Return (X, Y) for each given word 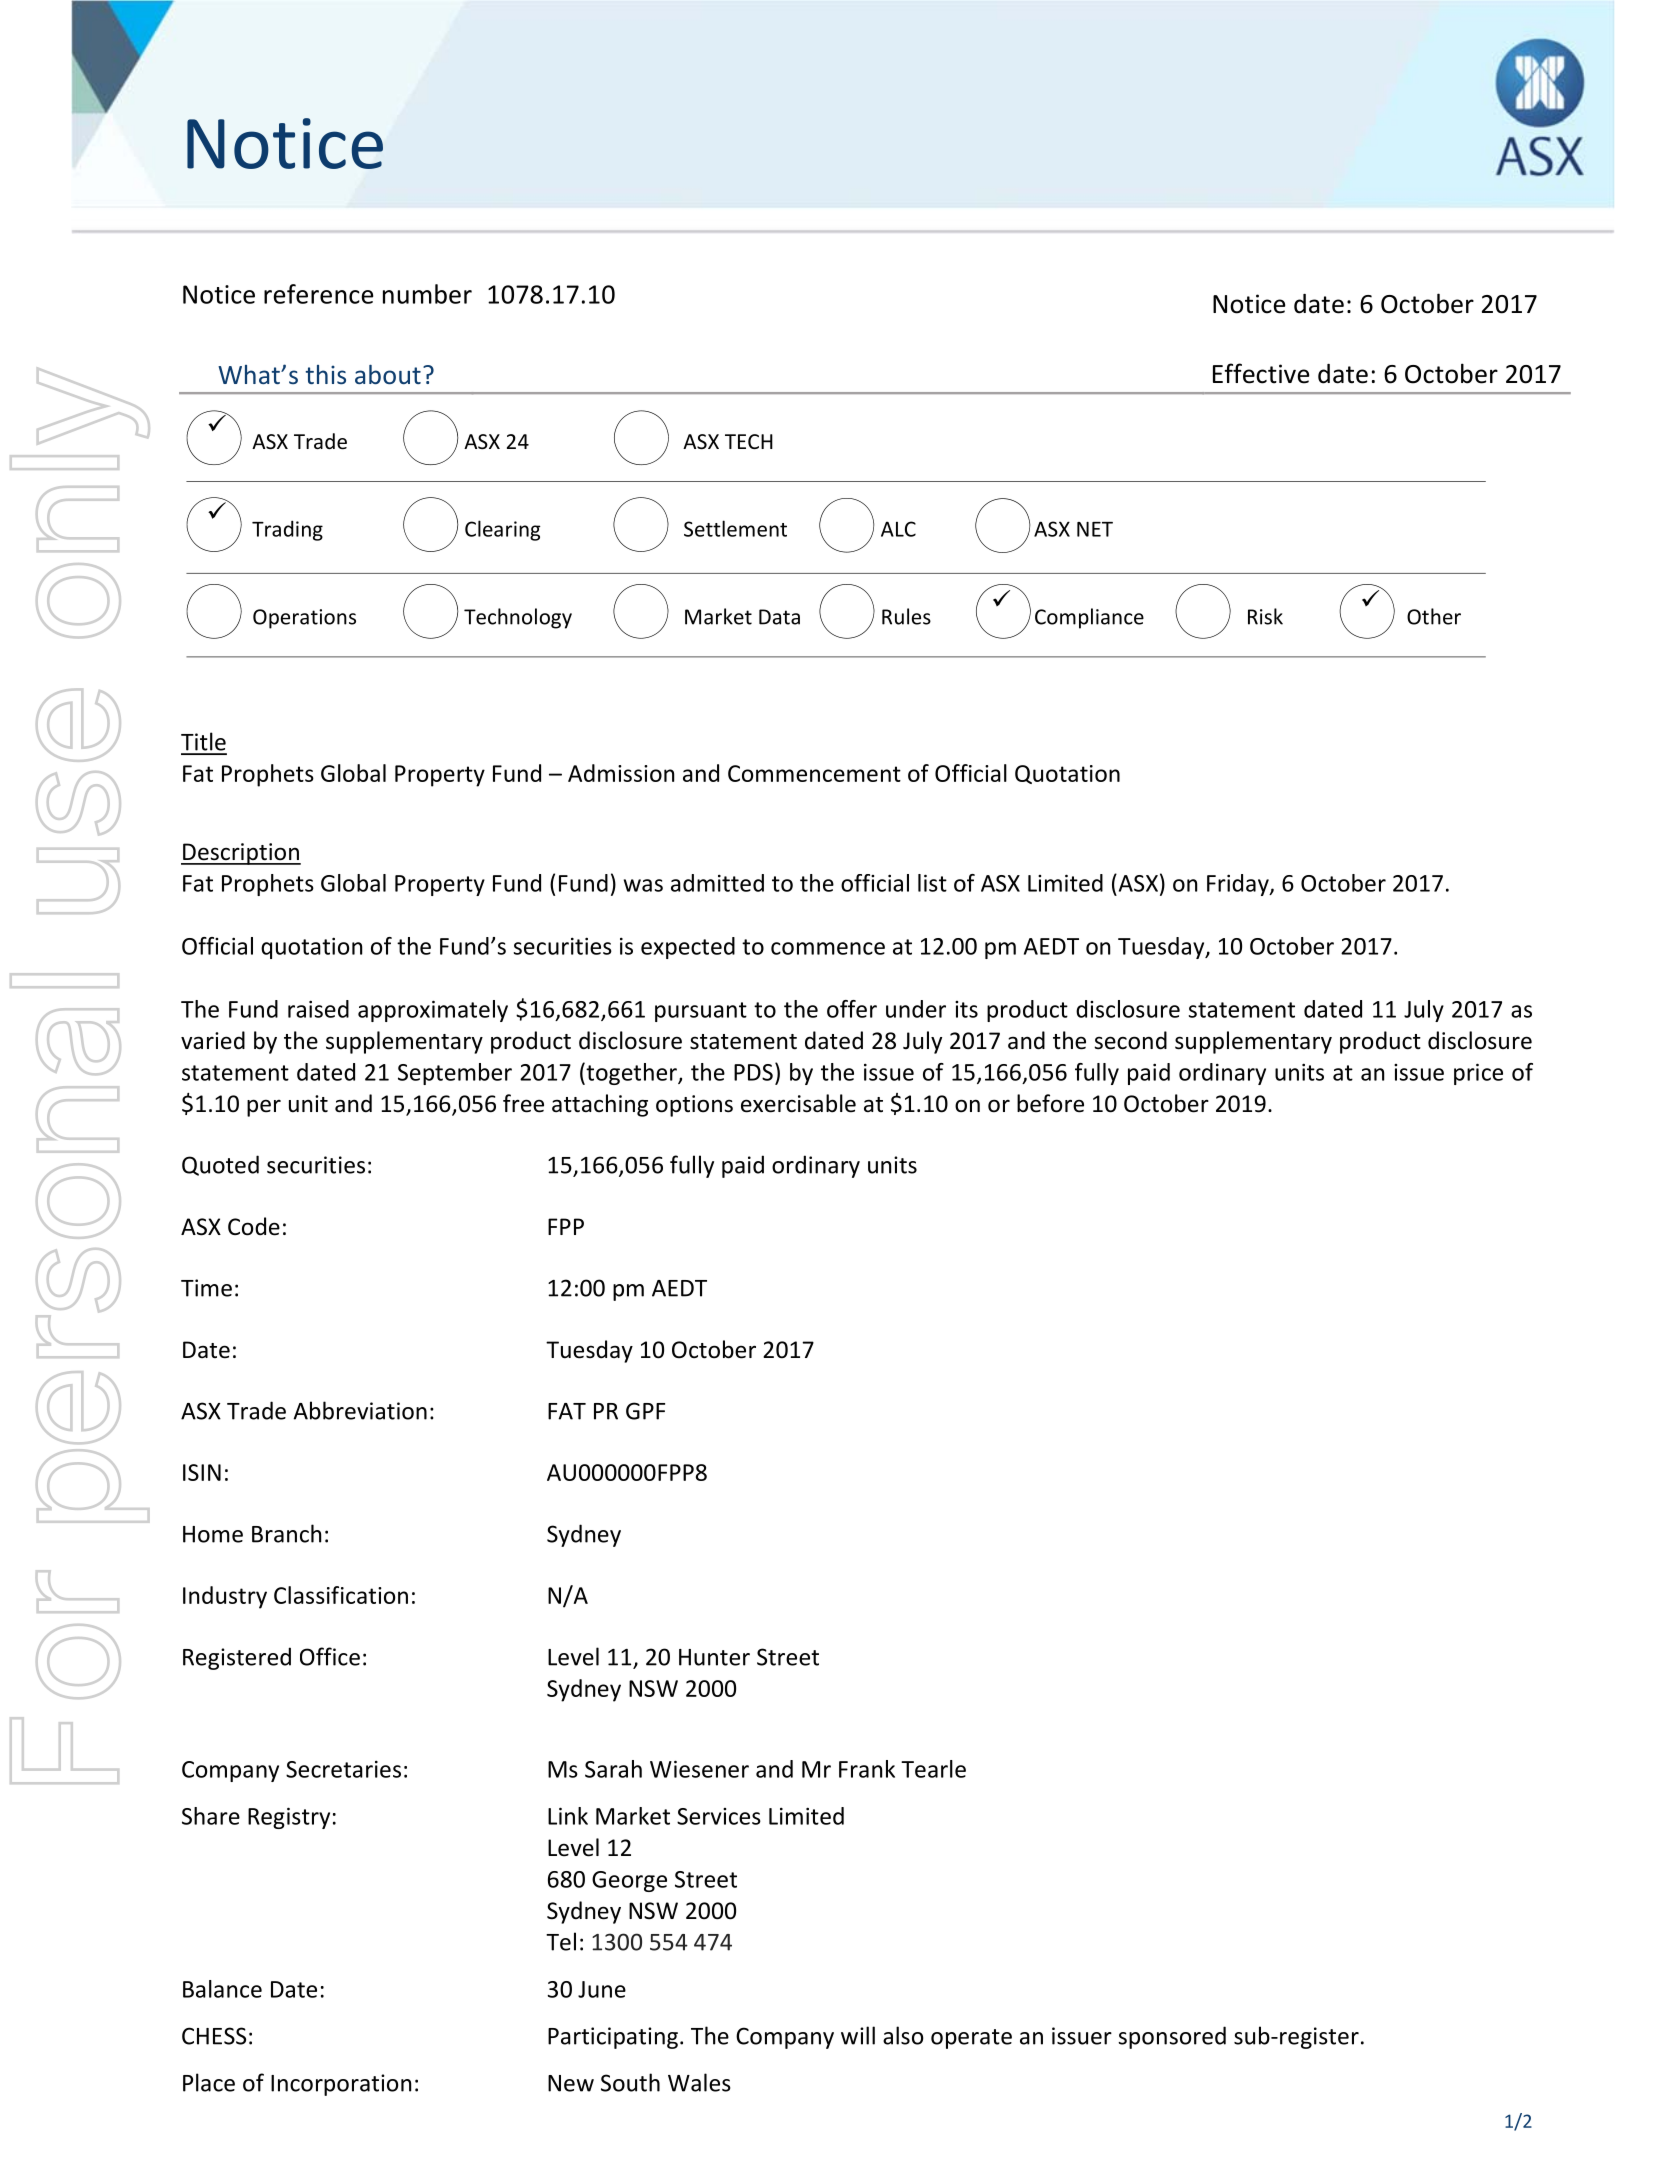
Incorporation (341, 2085)
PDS (753, 1072)
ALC (898, 529)
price (1478, 1074)
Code (254, 1226)
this (325, 374)
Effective (1261, 373)
